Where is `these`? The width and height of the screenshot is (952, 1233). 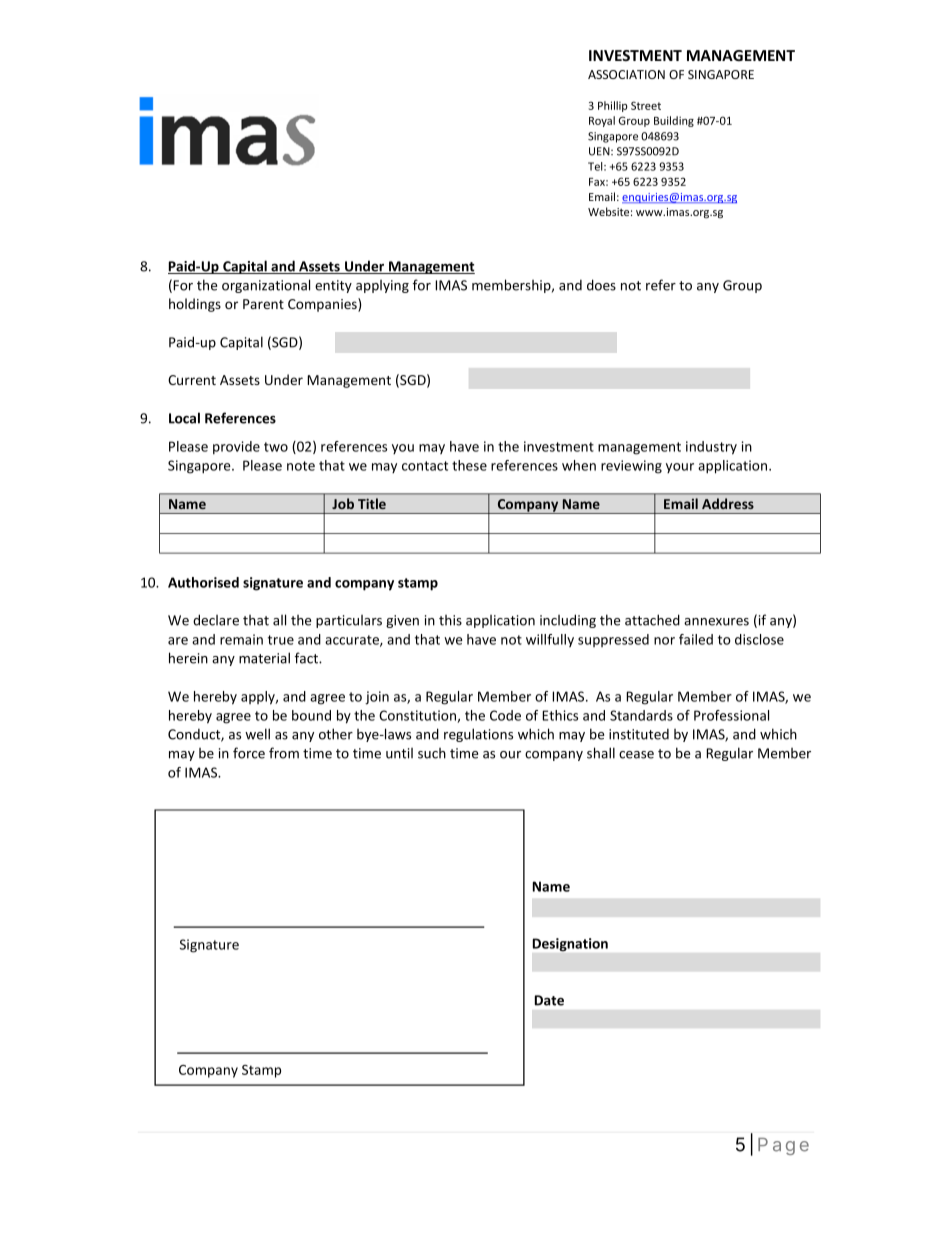
these is located at coordinates (469, 465).
